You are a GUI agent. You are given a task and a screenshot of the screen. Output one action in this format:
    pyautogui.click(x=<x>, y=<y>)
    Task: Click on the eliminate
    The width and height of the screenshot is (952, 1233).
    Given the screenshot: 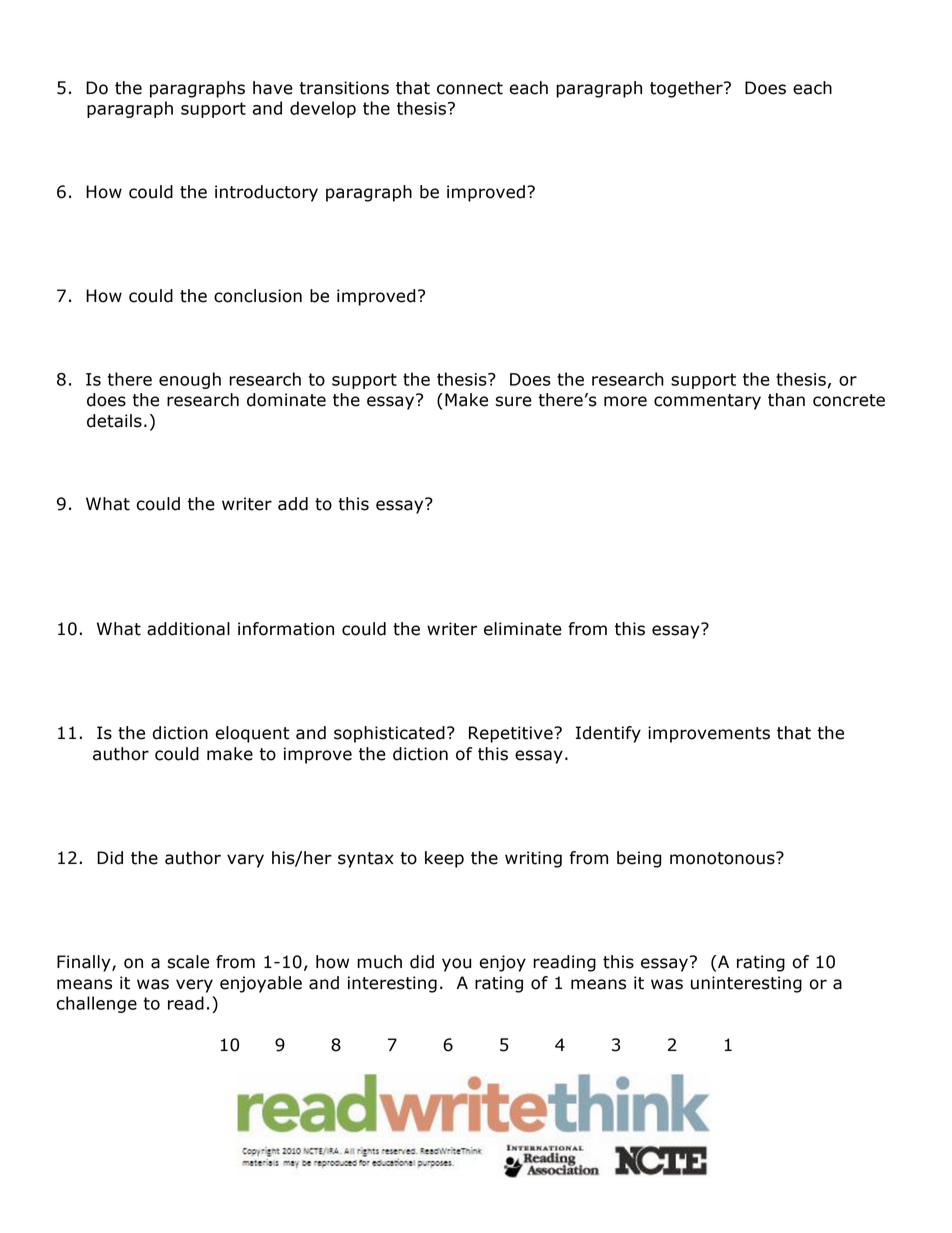 What is the action you would take?
    pyautogui.click(x=523, y=629)
